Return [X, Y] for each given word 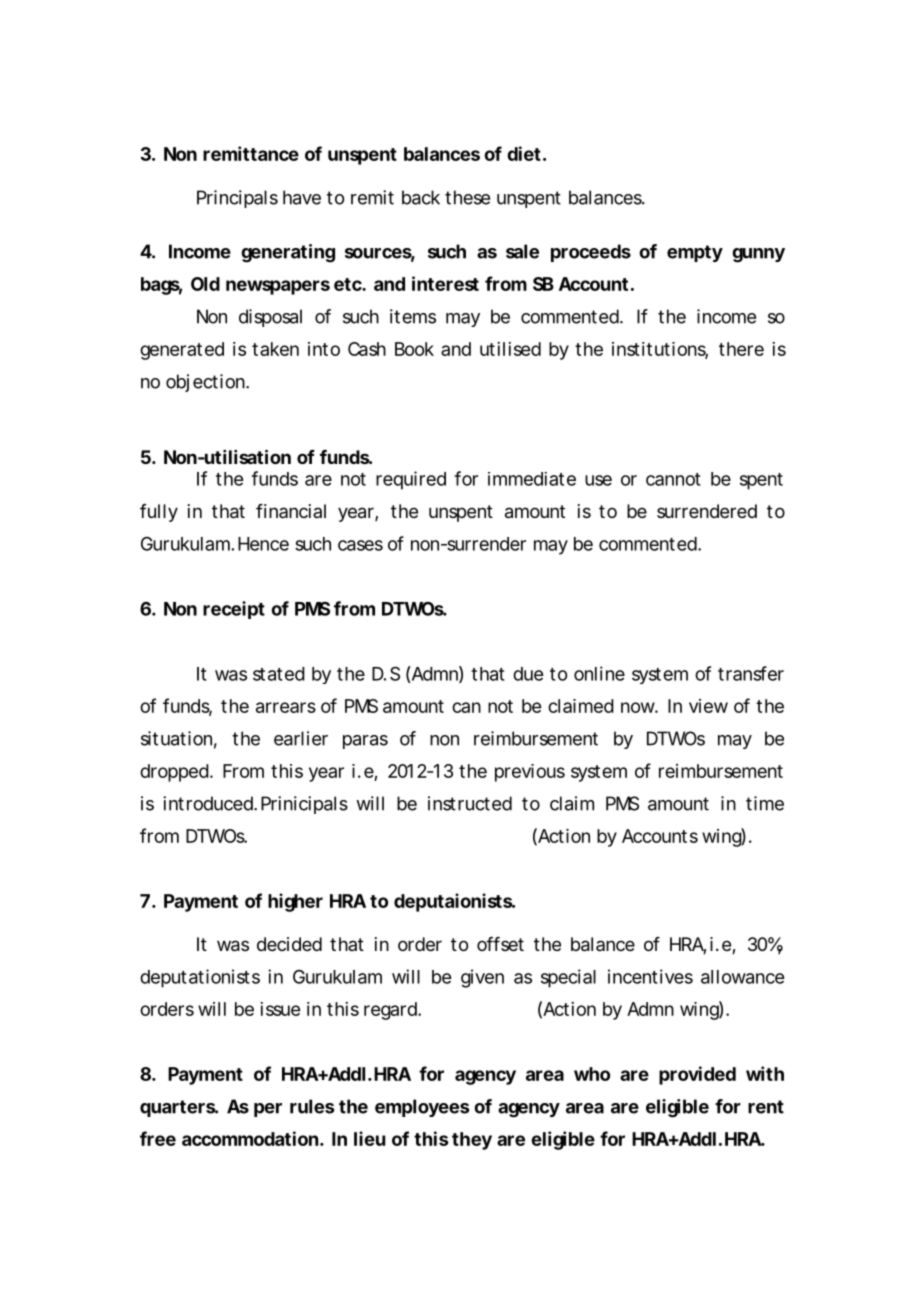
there [741, 349]
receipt [234, 610]
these [467, 197]
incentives [650, 976]
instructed [470, 803]
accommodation [250, 1138]
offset [500, 944]
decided [289, 944]
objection [205, 383]
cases [360, 545]
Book [414, 349]
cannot [673, 479]
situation [176, 738]
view [708, 706]
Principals [237, 199]
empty [695, 253]
